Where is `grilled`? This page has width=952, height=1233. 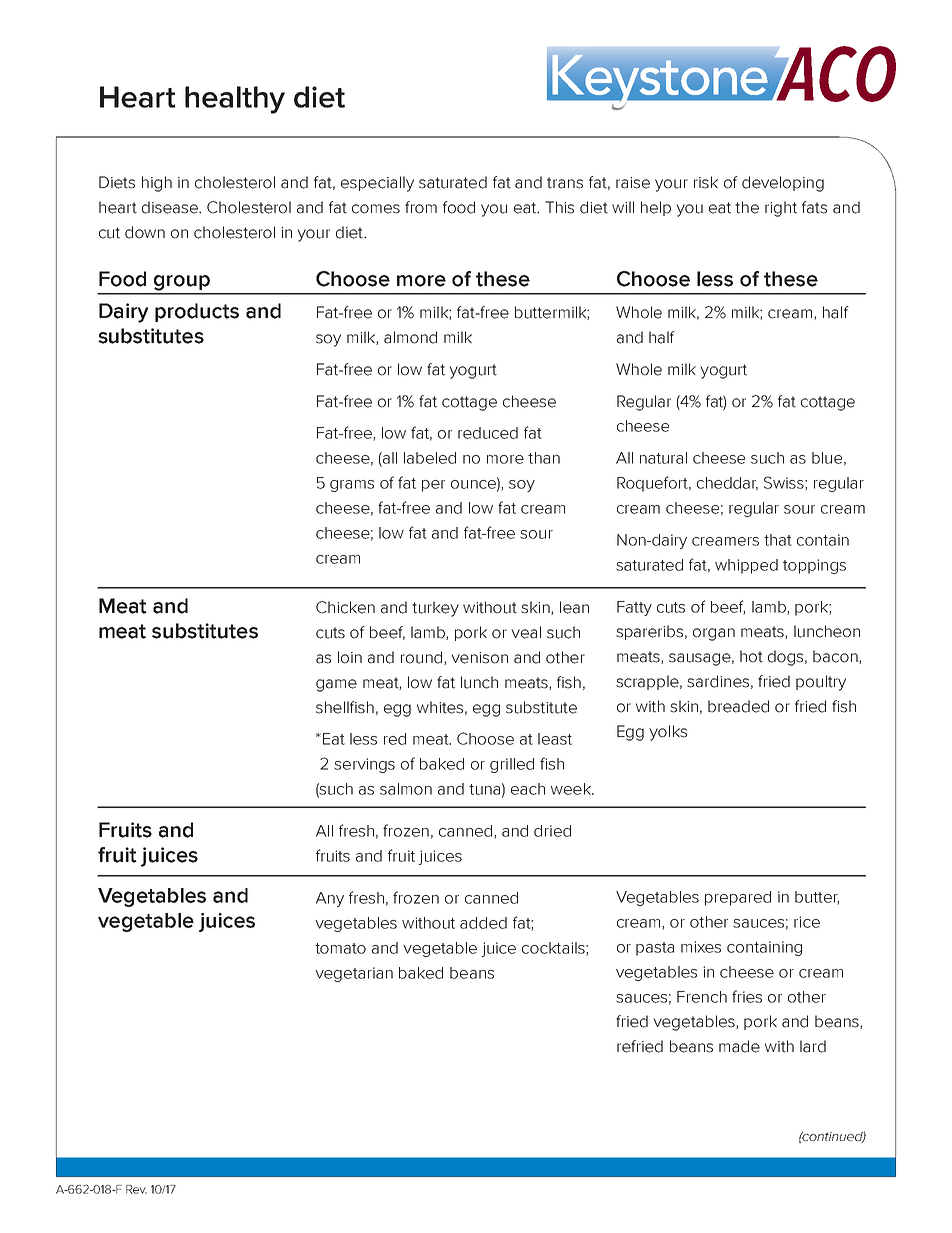 grilled is located at coordinates (512, 765).
